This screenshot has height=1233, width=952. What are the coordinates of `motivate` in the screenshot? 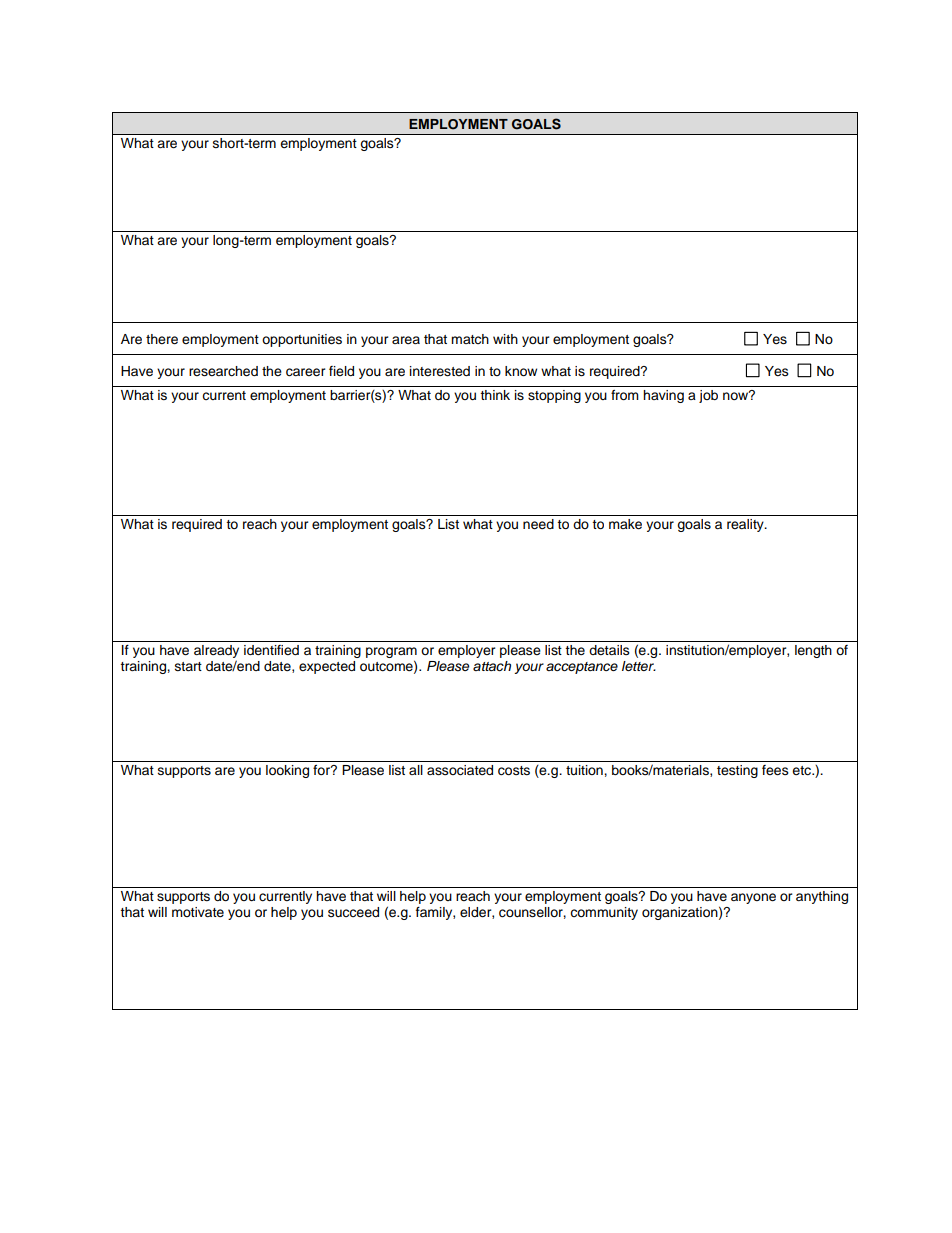 It's located at (198, 912).
